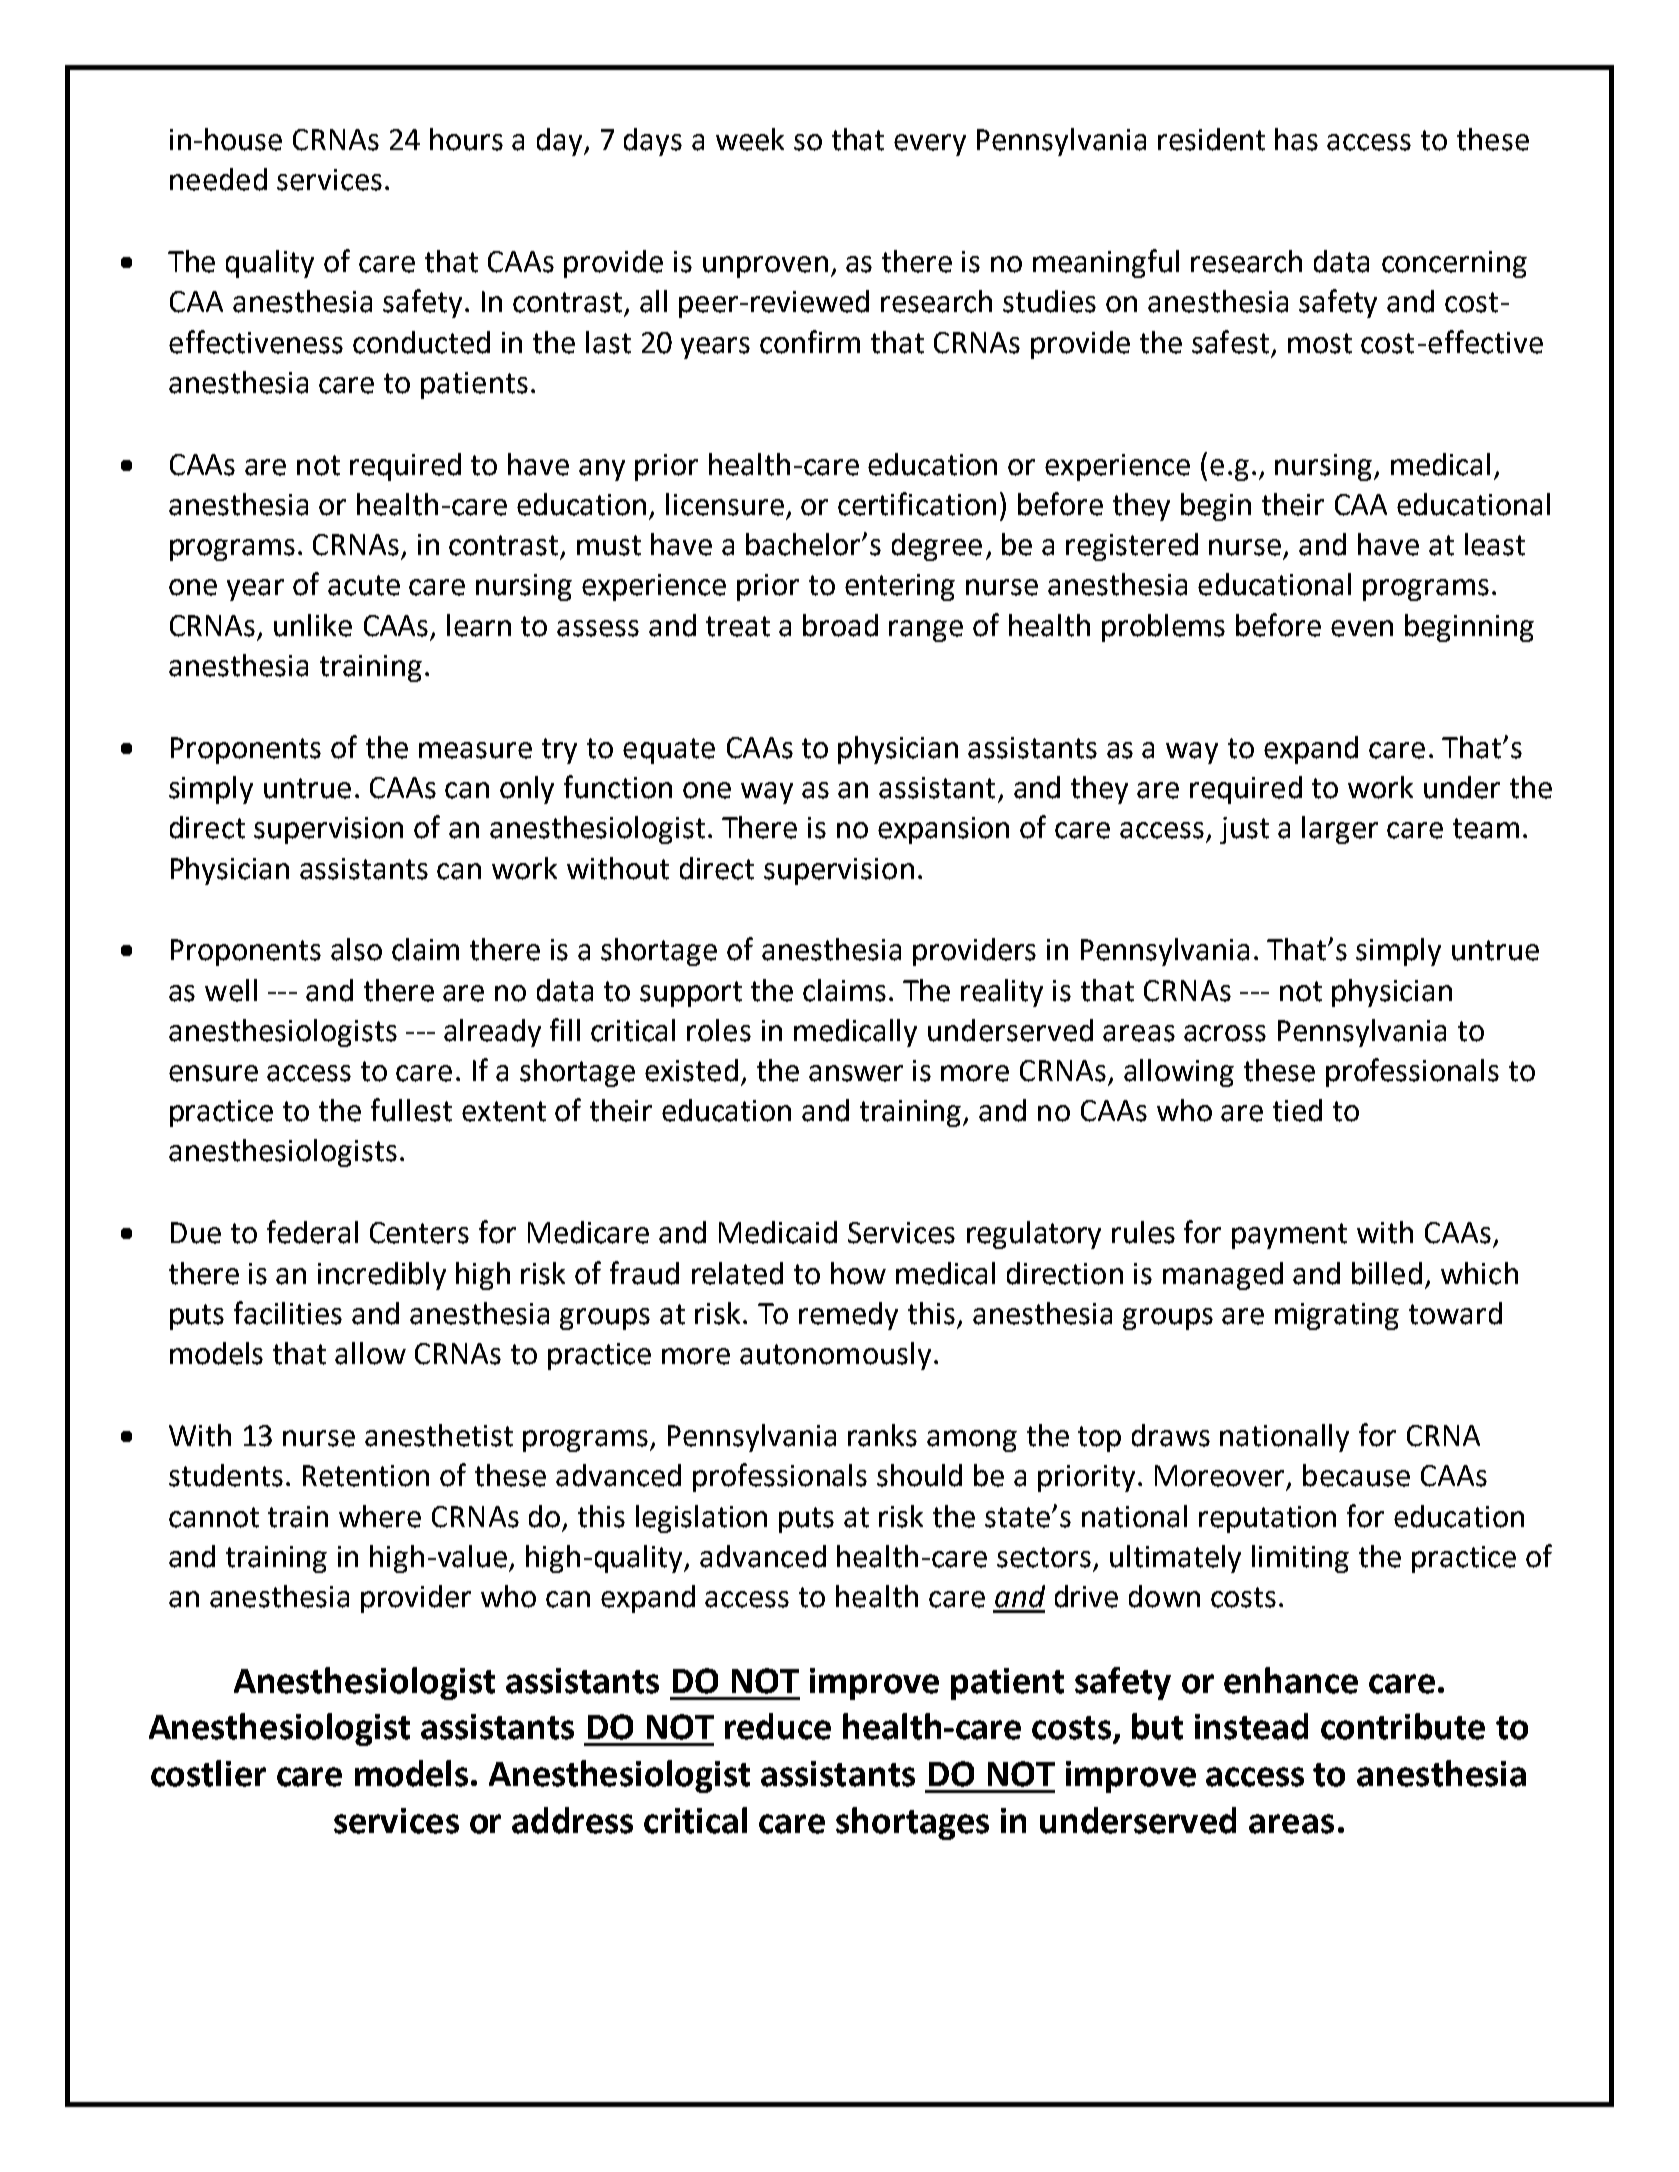 Image resolution: width=1679 pixels, height=2172 pixels. I want to click on needed, so click(218, 179).
